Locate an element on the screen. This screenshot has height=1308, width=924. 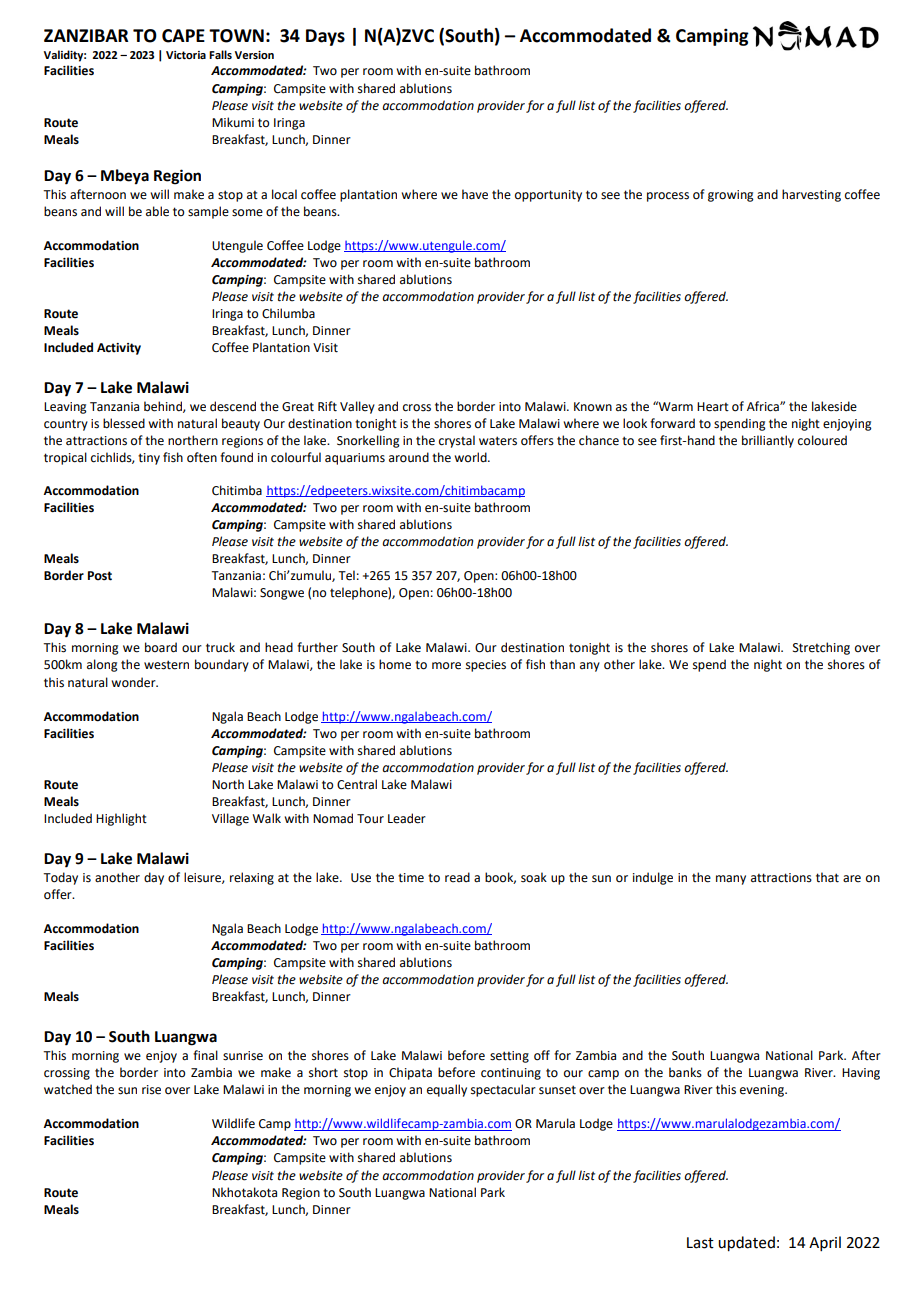
Days is located at coordinates (325, 37).
